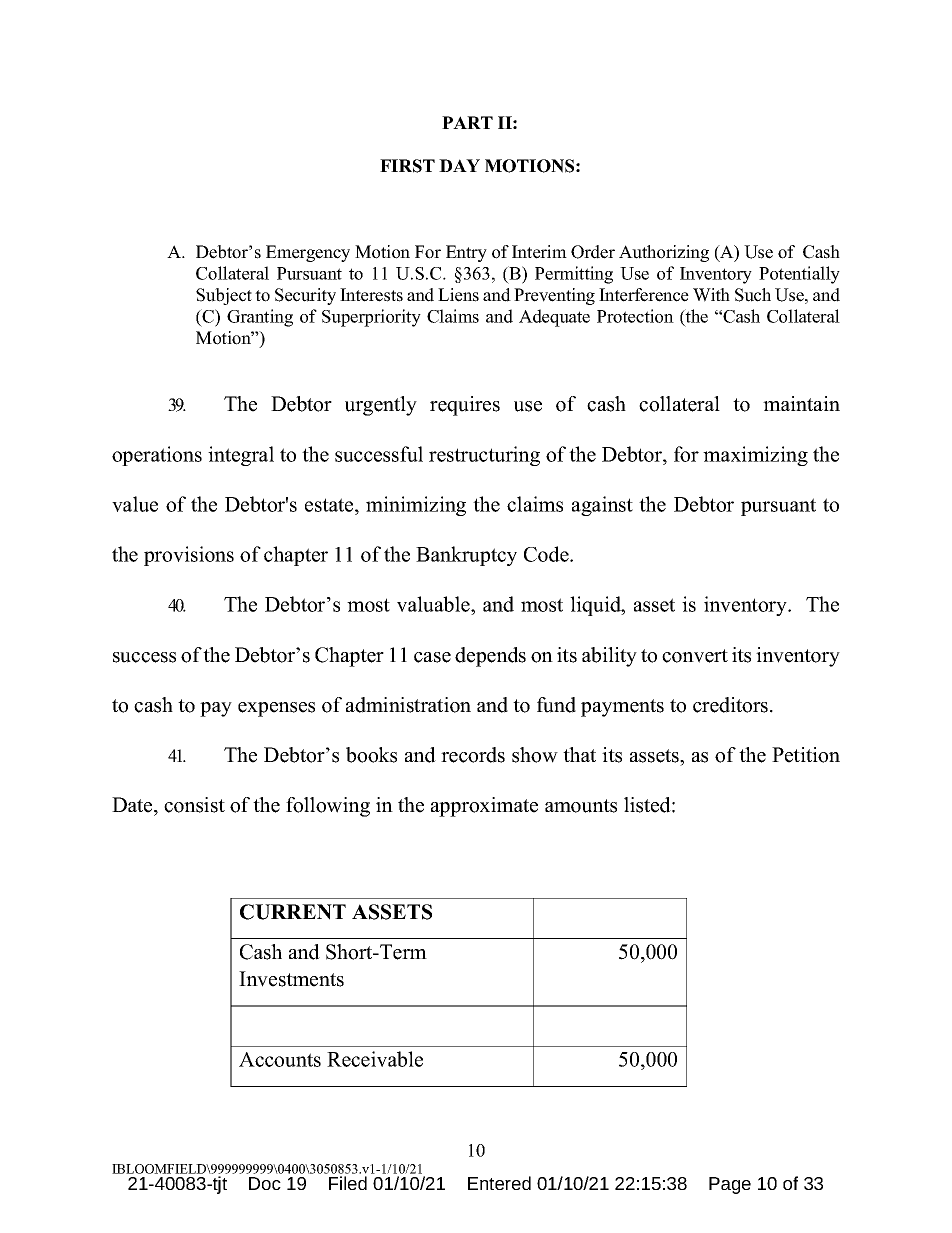 This screenshot has width=952, height=1233. Describe the element at coordinates (194, 805) in the screenshot. I see `consist` at that location.
